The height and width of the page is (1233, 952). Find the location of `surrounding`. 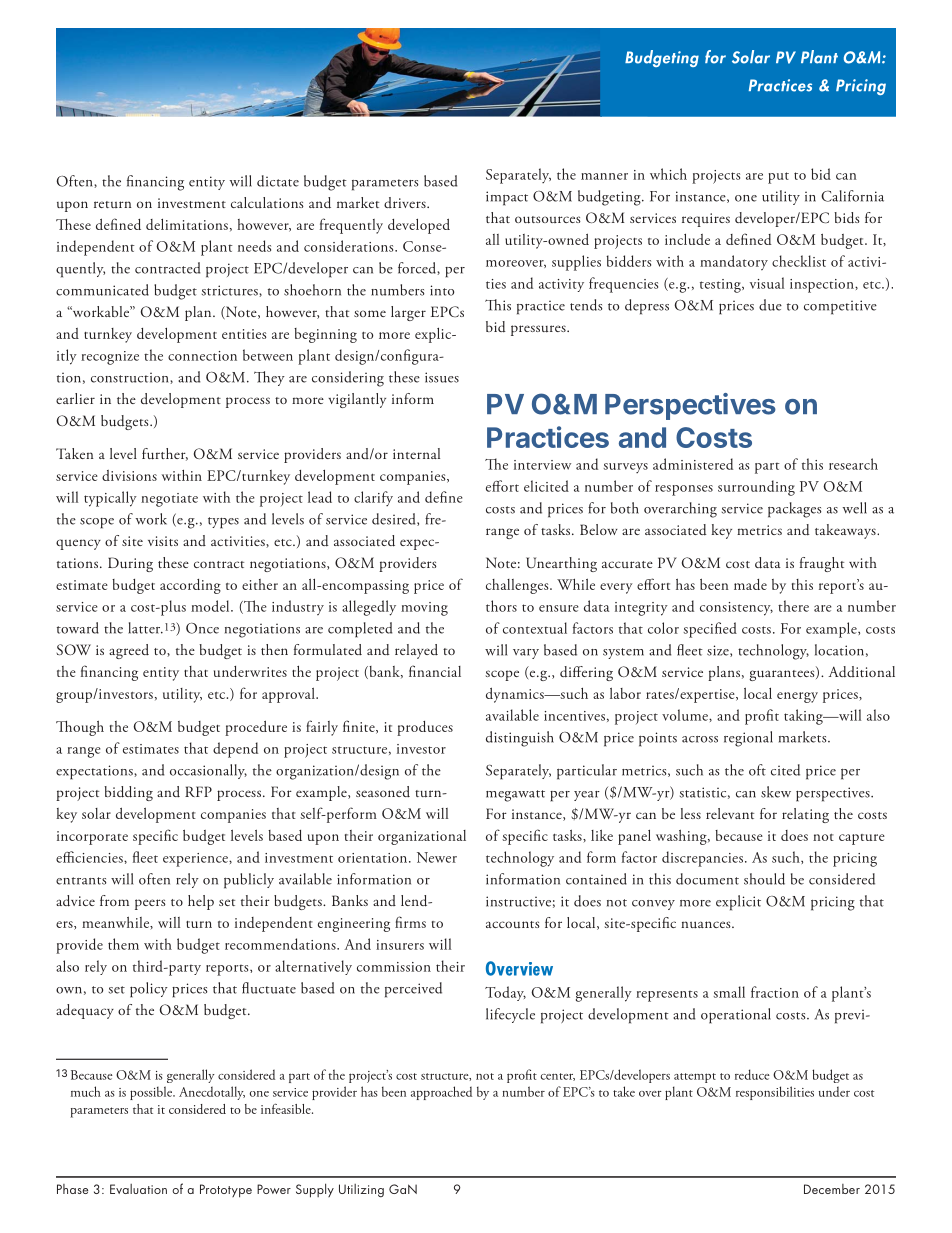

surrounding is located at coordinates (756, 488).
